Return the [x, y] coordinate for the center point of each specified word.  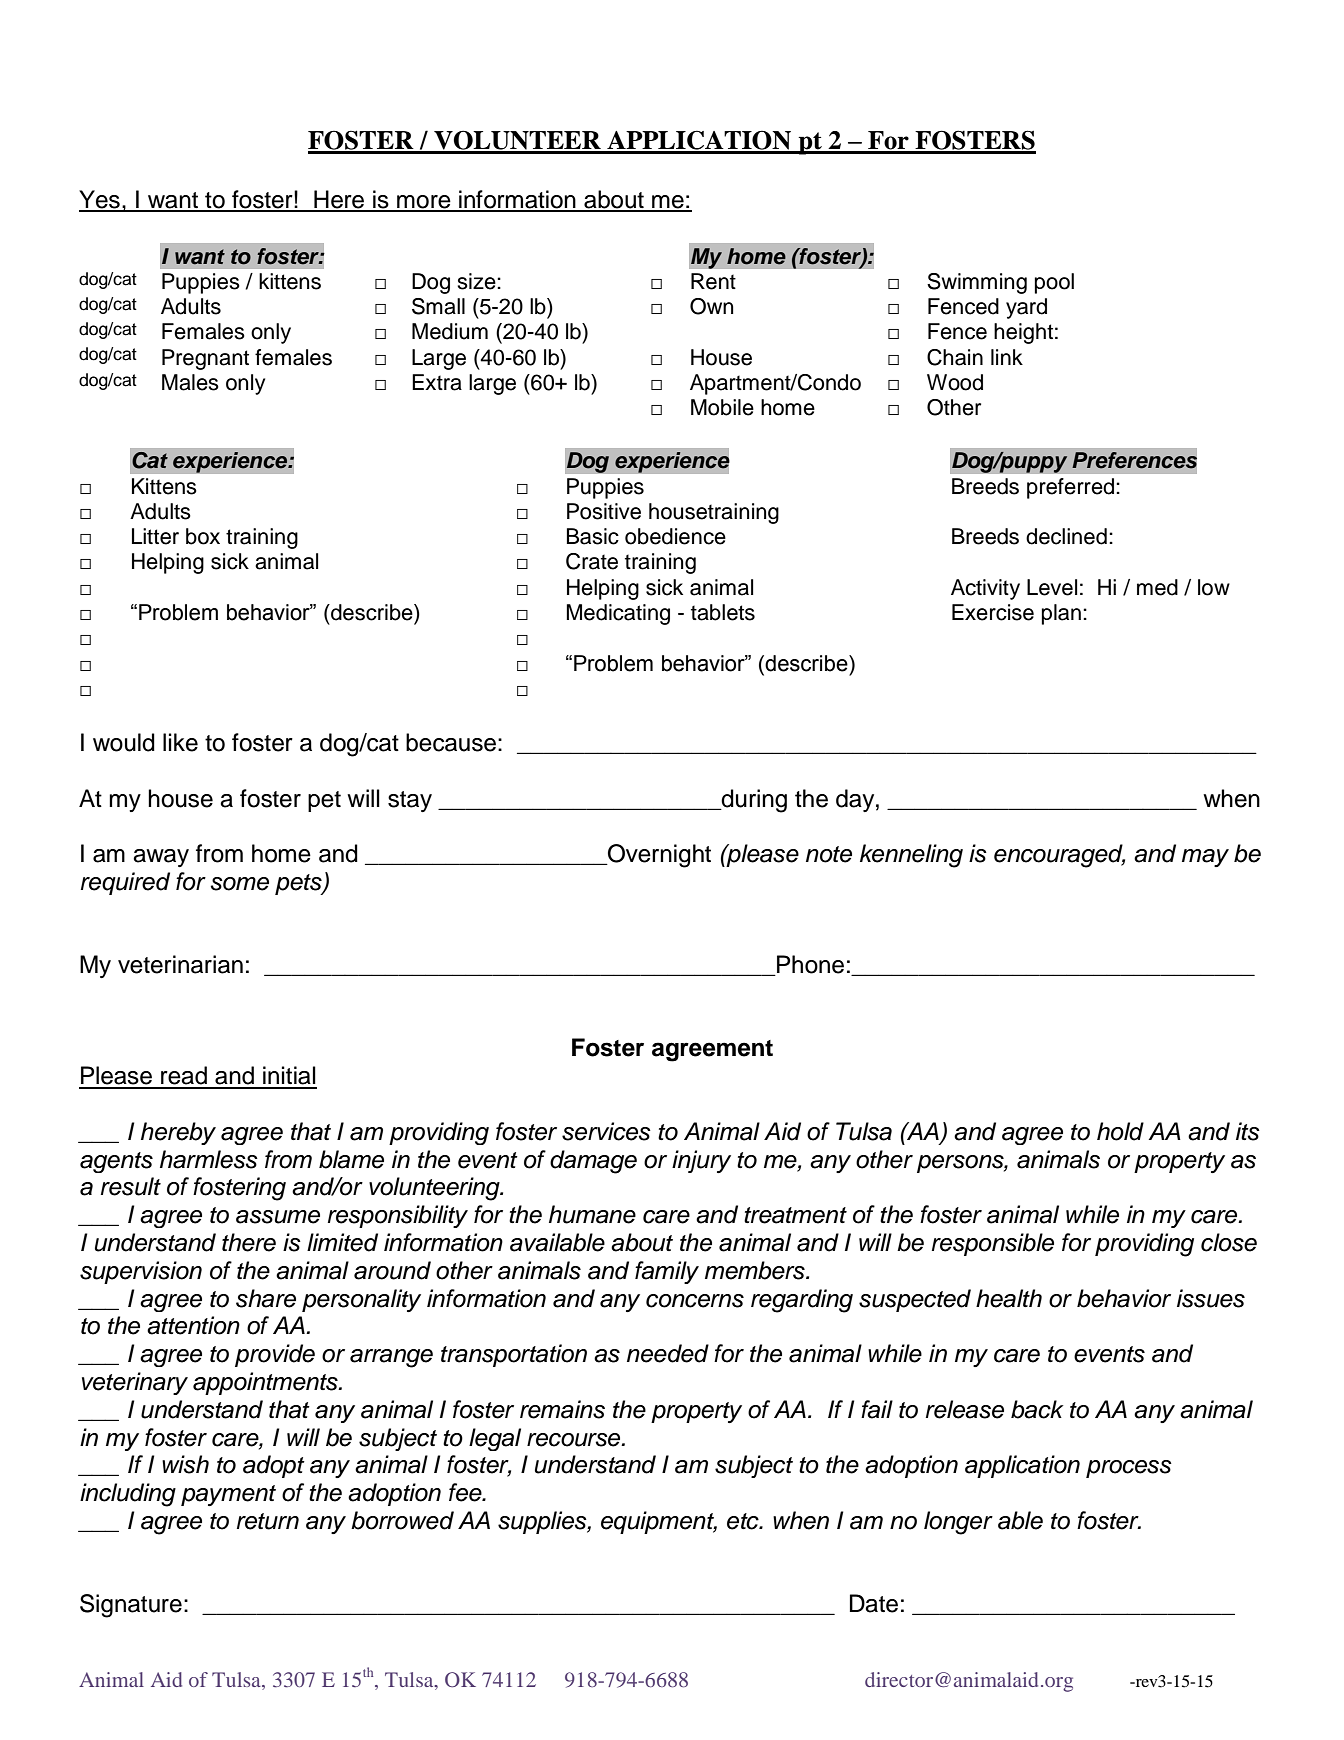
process [1129, 1469]
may [1205, 858]
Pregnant [205, 359]
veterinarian [180, 964]
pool [1054, 283]
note [829, 854]
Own [711, 306]
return [268, 1521]
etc [744, 1521]
